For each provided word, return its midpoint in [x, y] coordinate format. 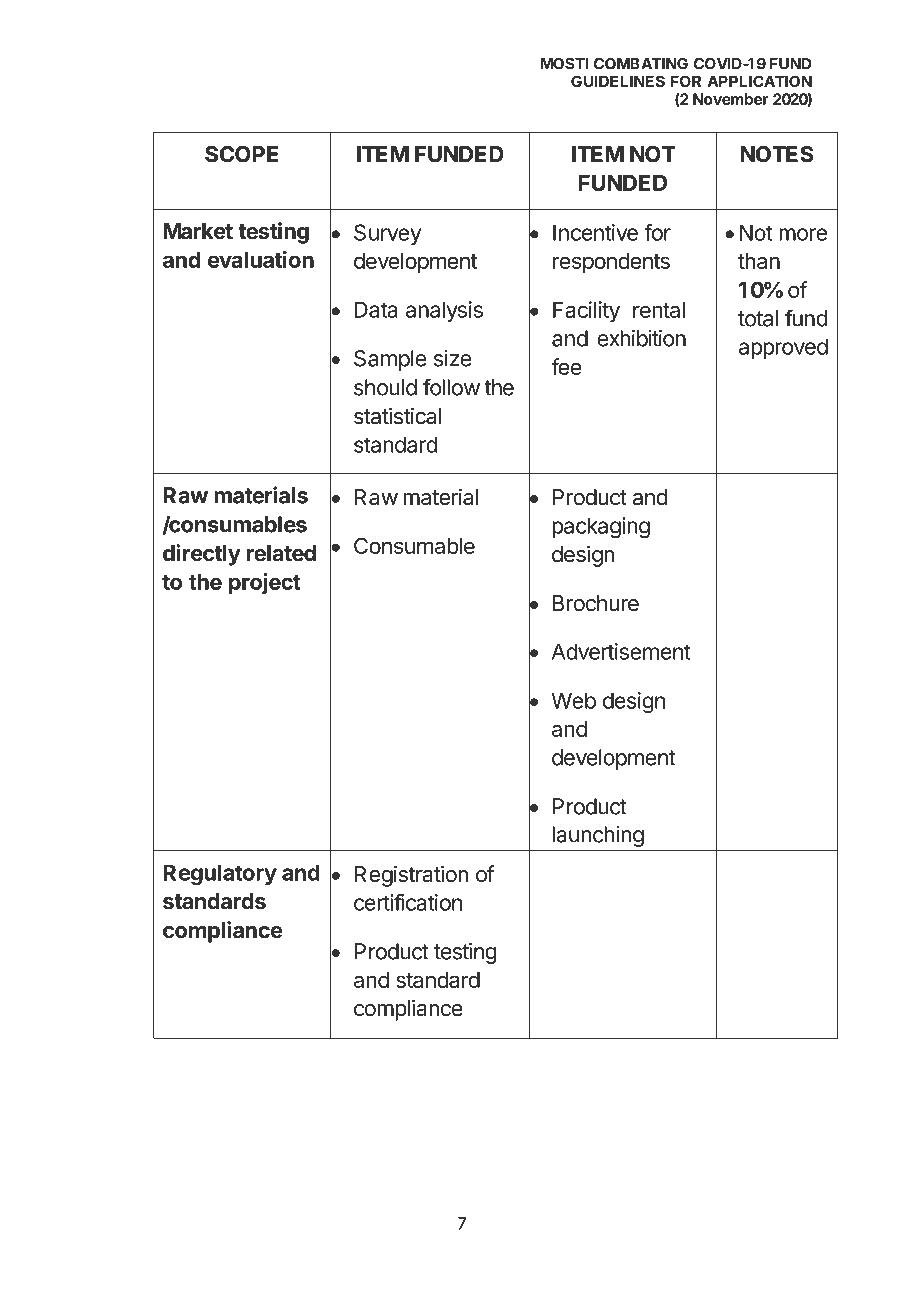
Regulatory [220, 875]
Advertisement [621, 651]
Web [573, 700]
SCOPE [241, 154]
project [265, 584]
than [759, 261]
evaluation [261, 259]
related [281, 553]
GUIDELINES [618, 81]
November [731, 99]
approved [783, 348]
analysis [444, 311]
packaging [601, 528]
